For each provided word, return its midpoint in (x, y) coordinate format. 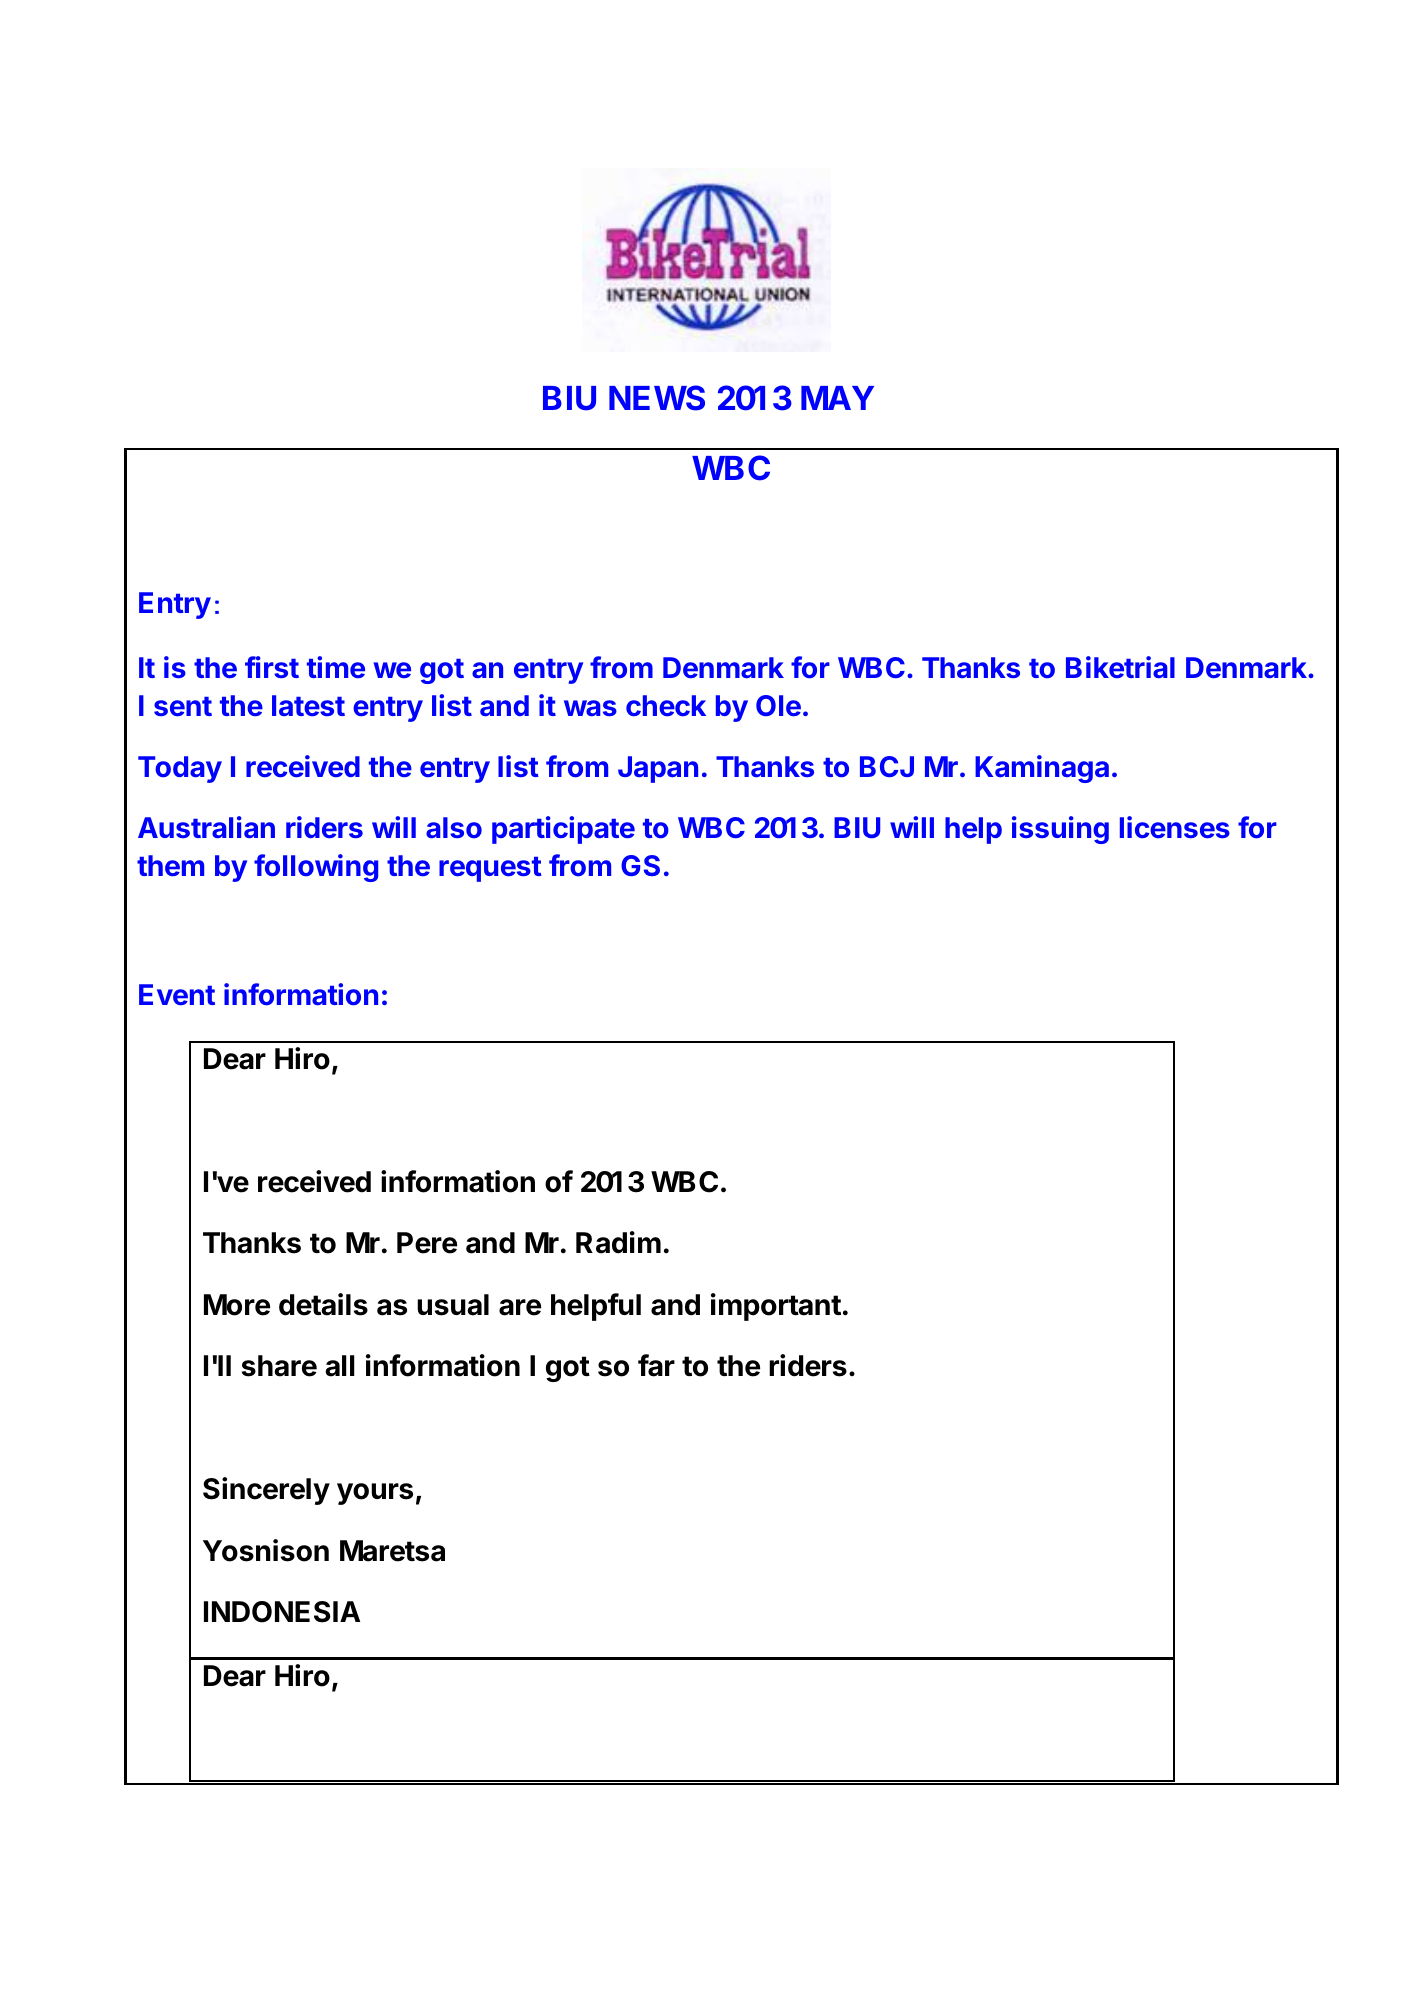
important (776, 1307)
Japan (658, 769)
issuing (1060, 830)
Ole (778, 705)
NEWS (657, 398)
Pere (427, 1243)
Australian (206, 827)
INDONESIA (282, 1612)
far (656, 1365)
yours (375, 1494)
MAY (837, 398)
